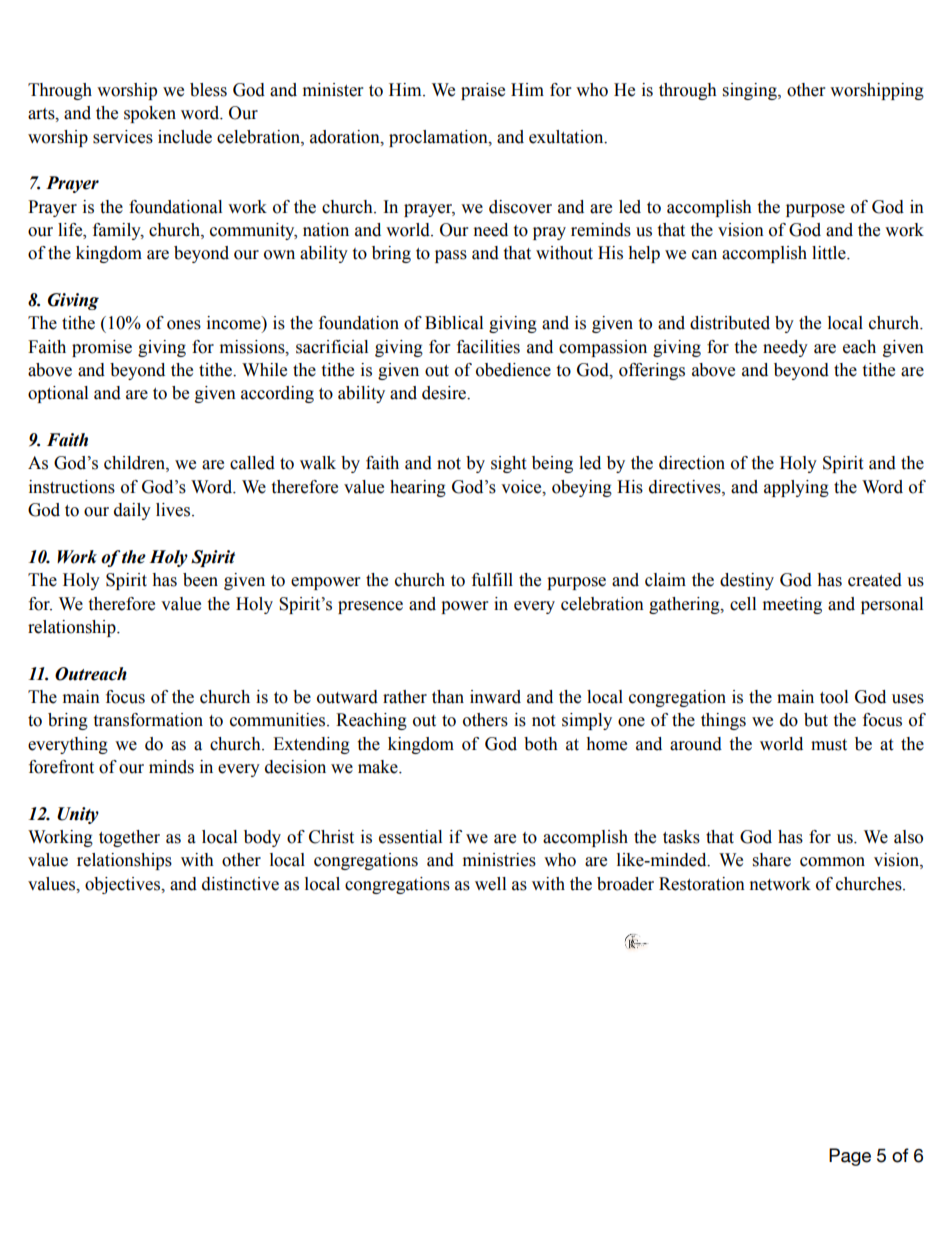 This page has height=1233, width=952. I want to click on Page, so click(850, 1157).
